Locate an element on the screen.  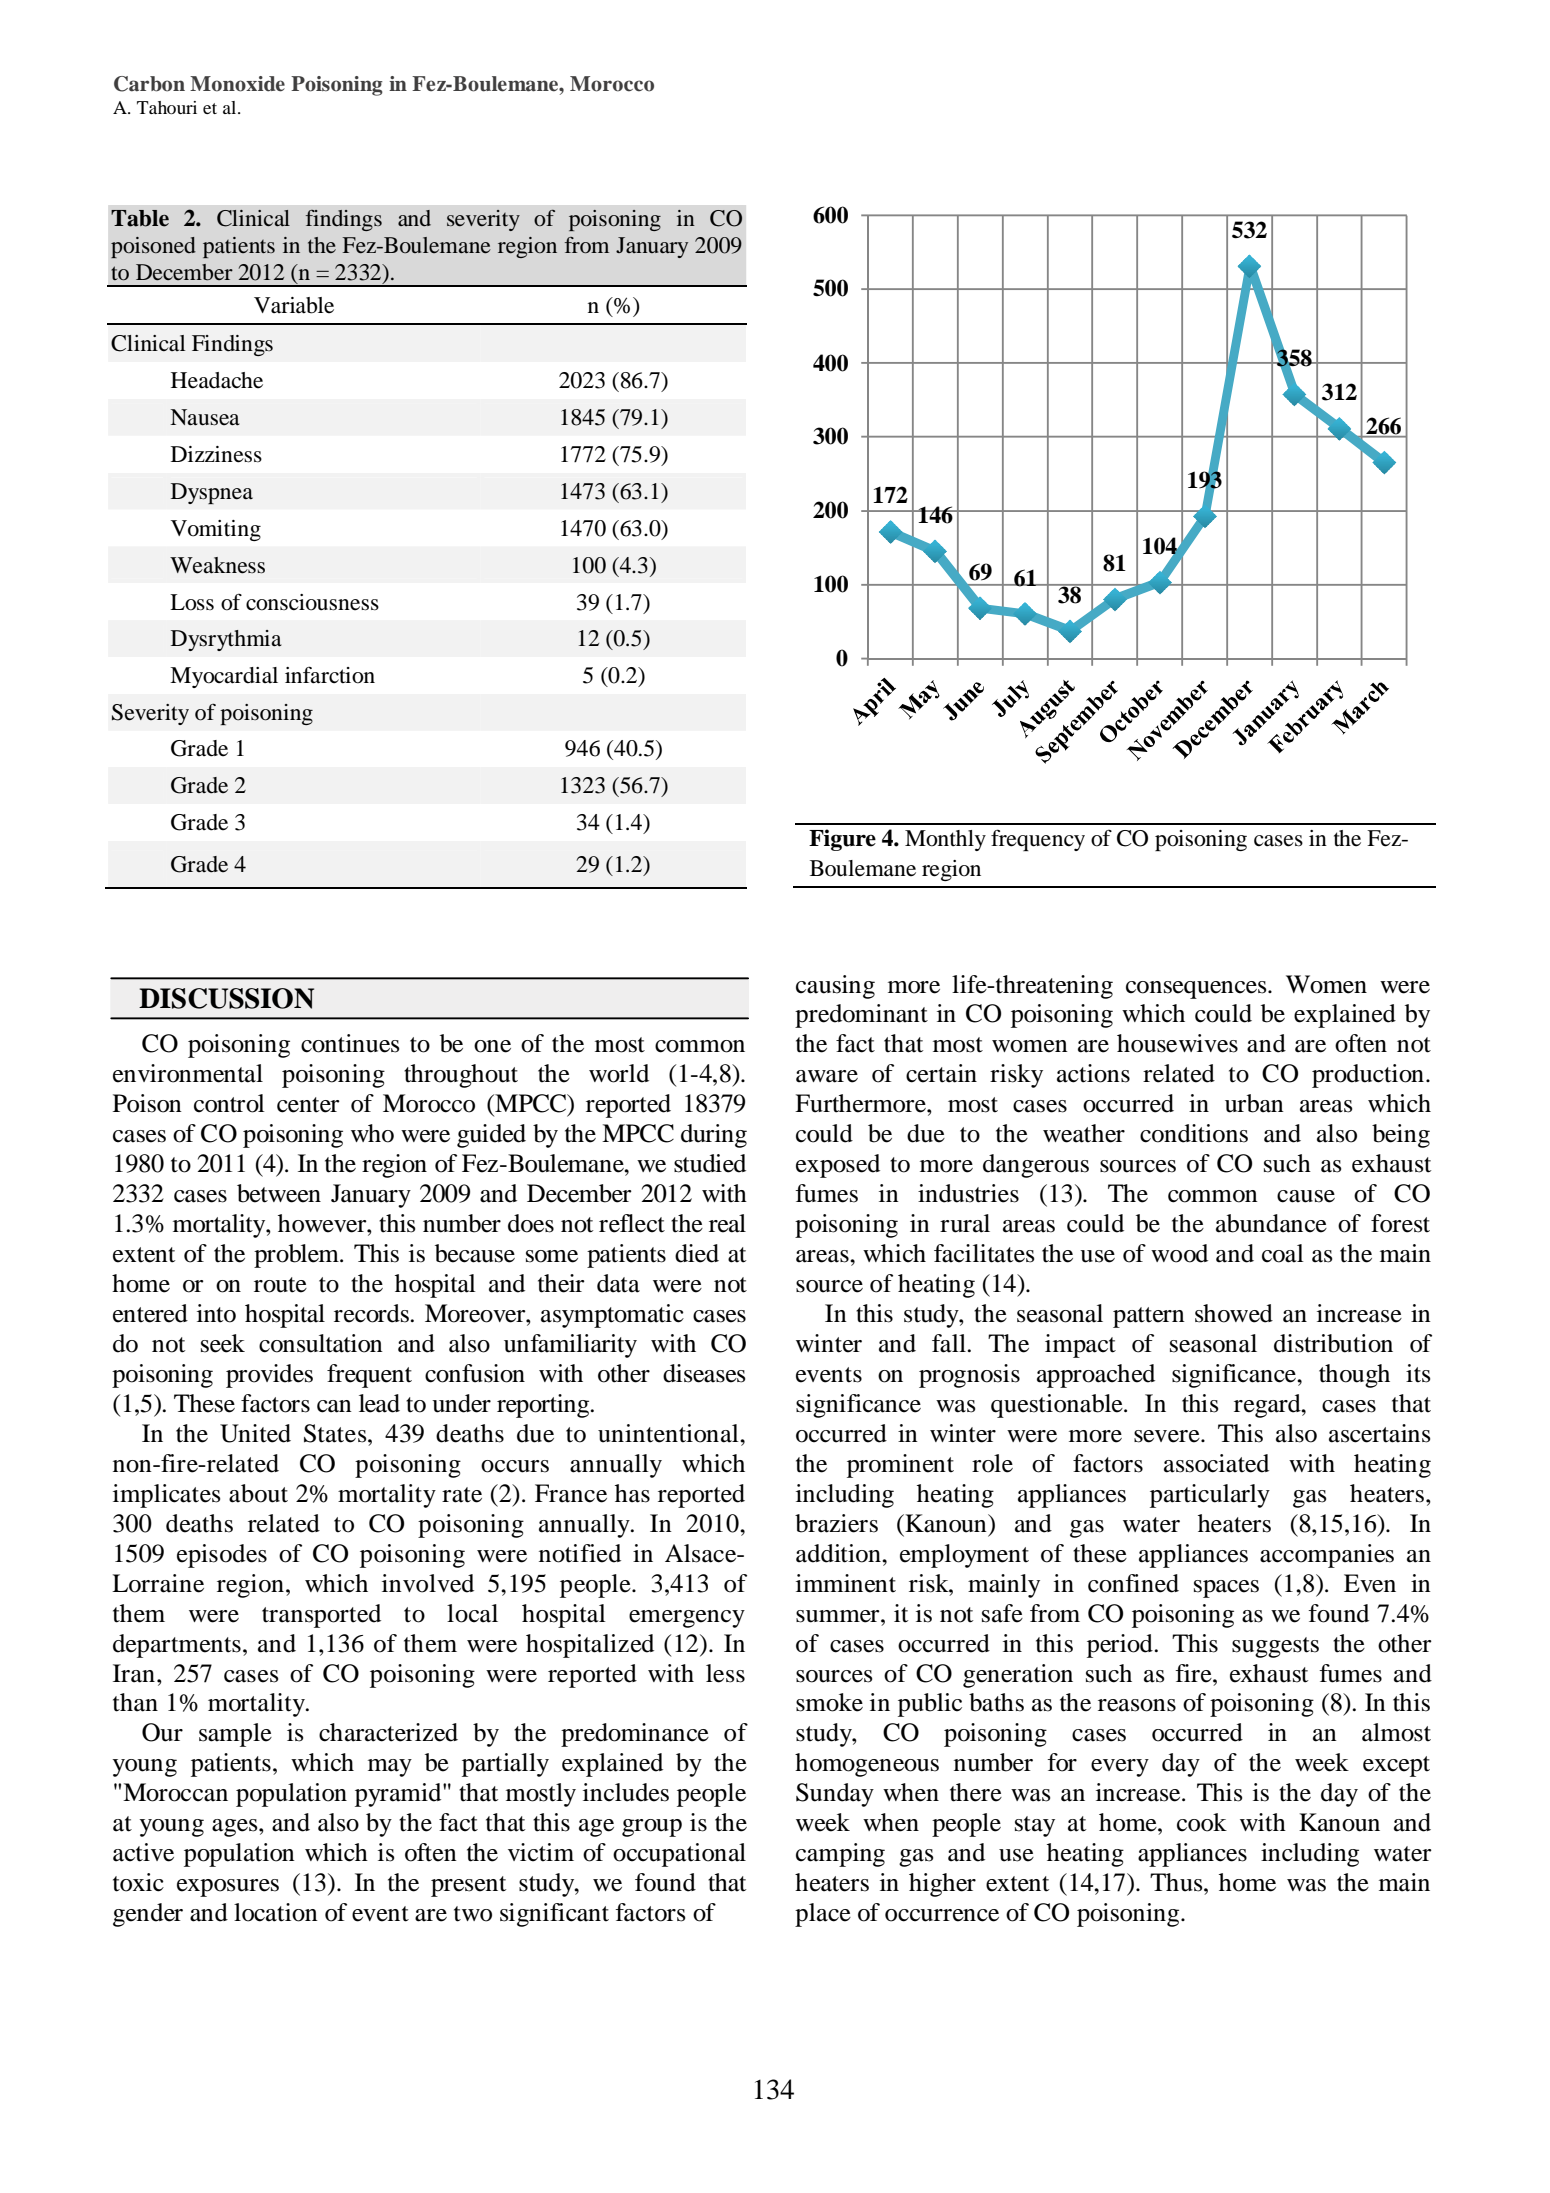
frequency is located at coordinates (1038, 840).
